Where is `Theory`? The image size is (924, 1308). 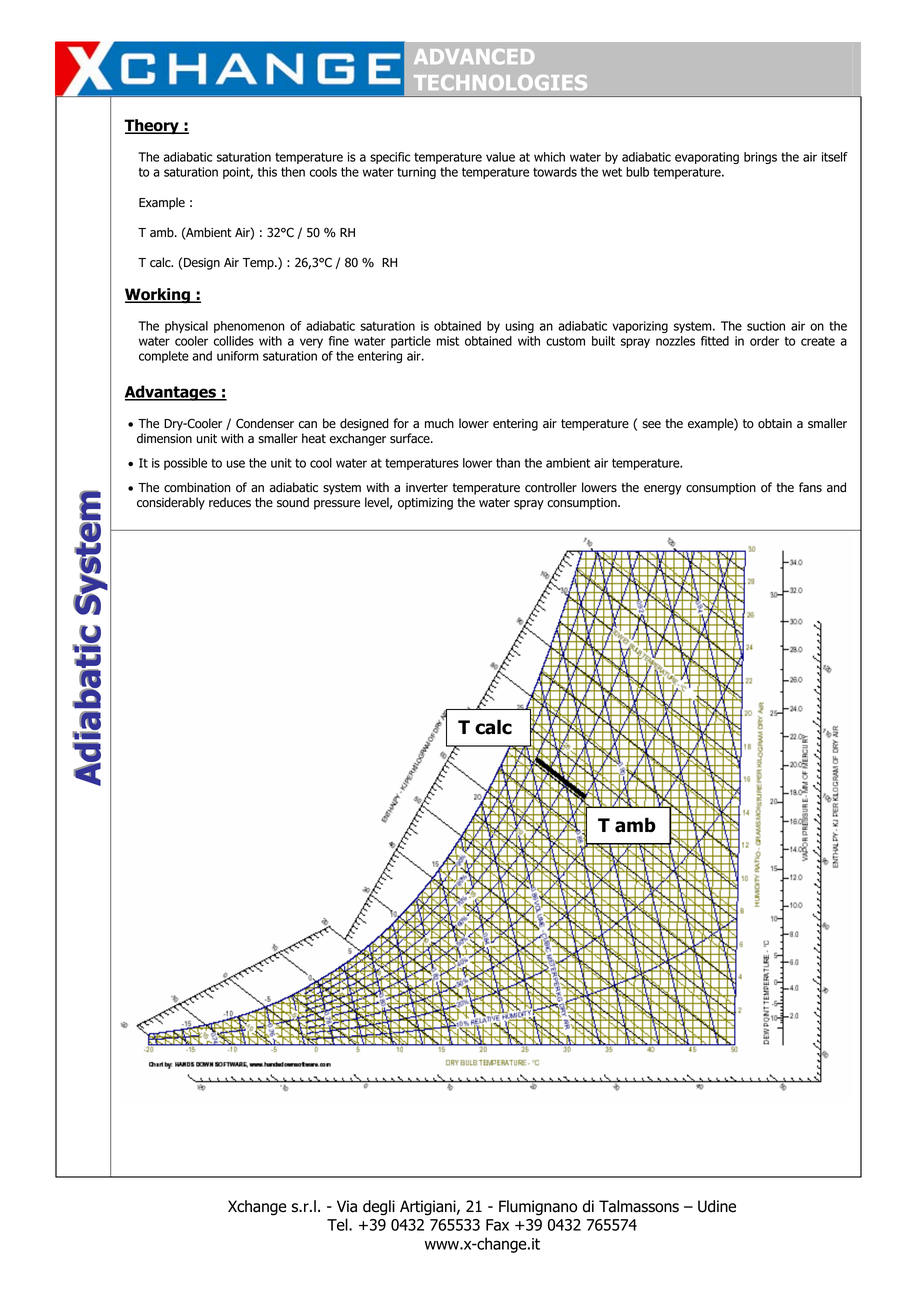 Theory is located at coordinates (152, 126).
